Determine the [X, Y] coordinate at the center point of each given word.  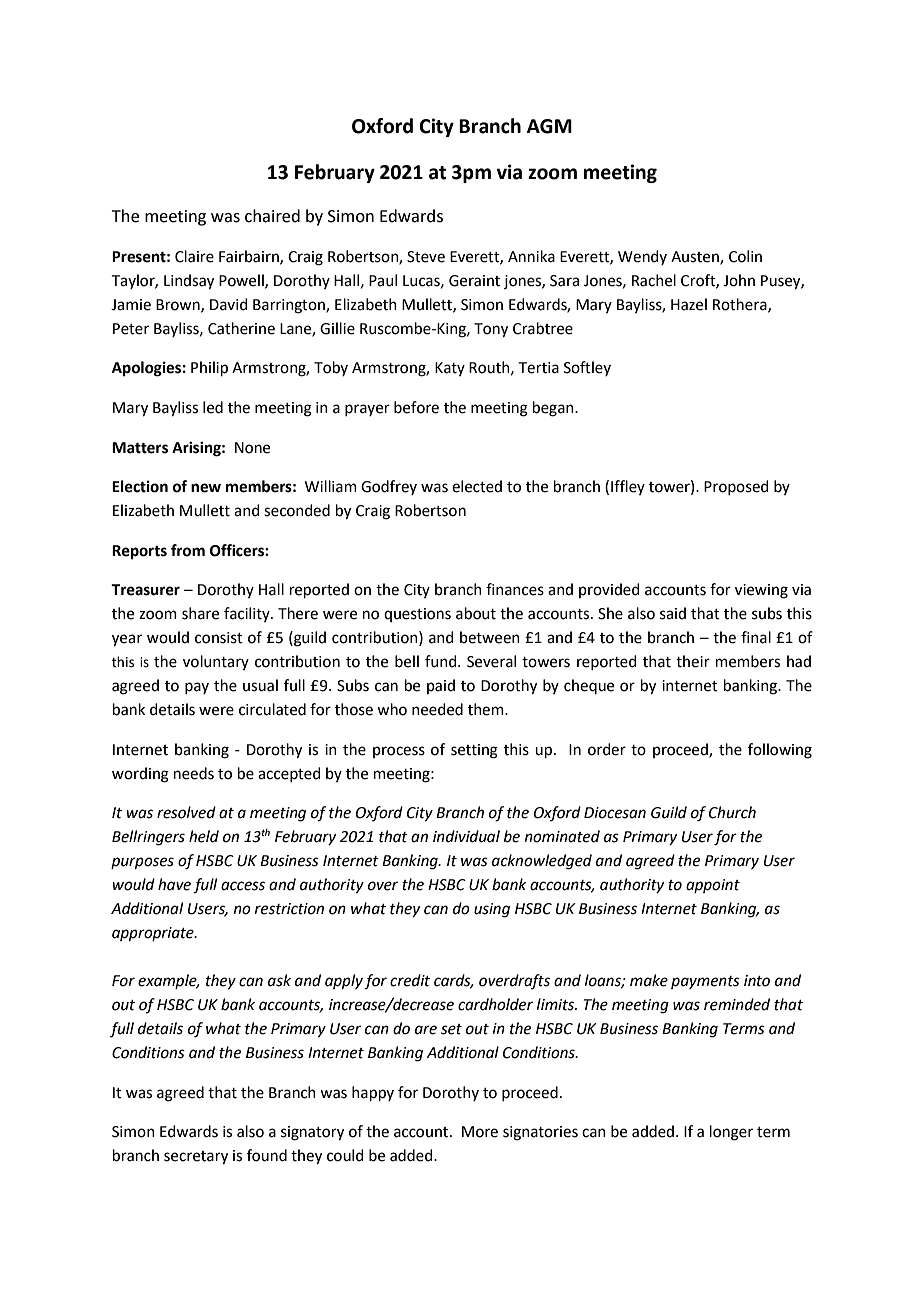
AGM [549, 126]
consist [219, 638]
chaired [272, 216]
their [693, 661]
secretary [196, 1158]
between [490, 637]
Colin [745, 256]
